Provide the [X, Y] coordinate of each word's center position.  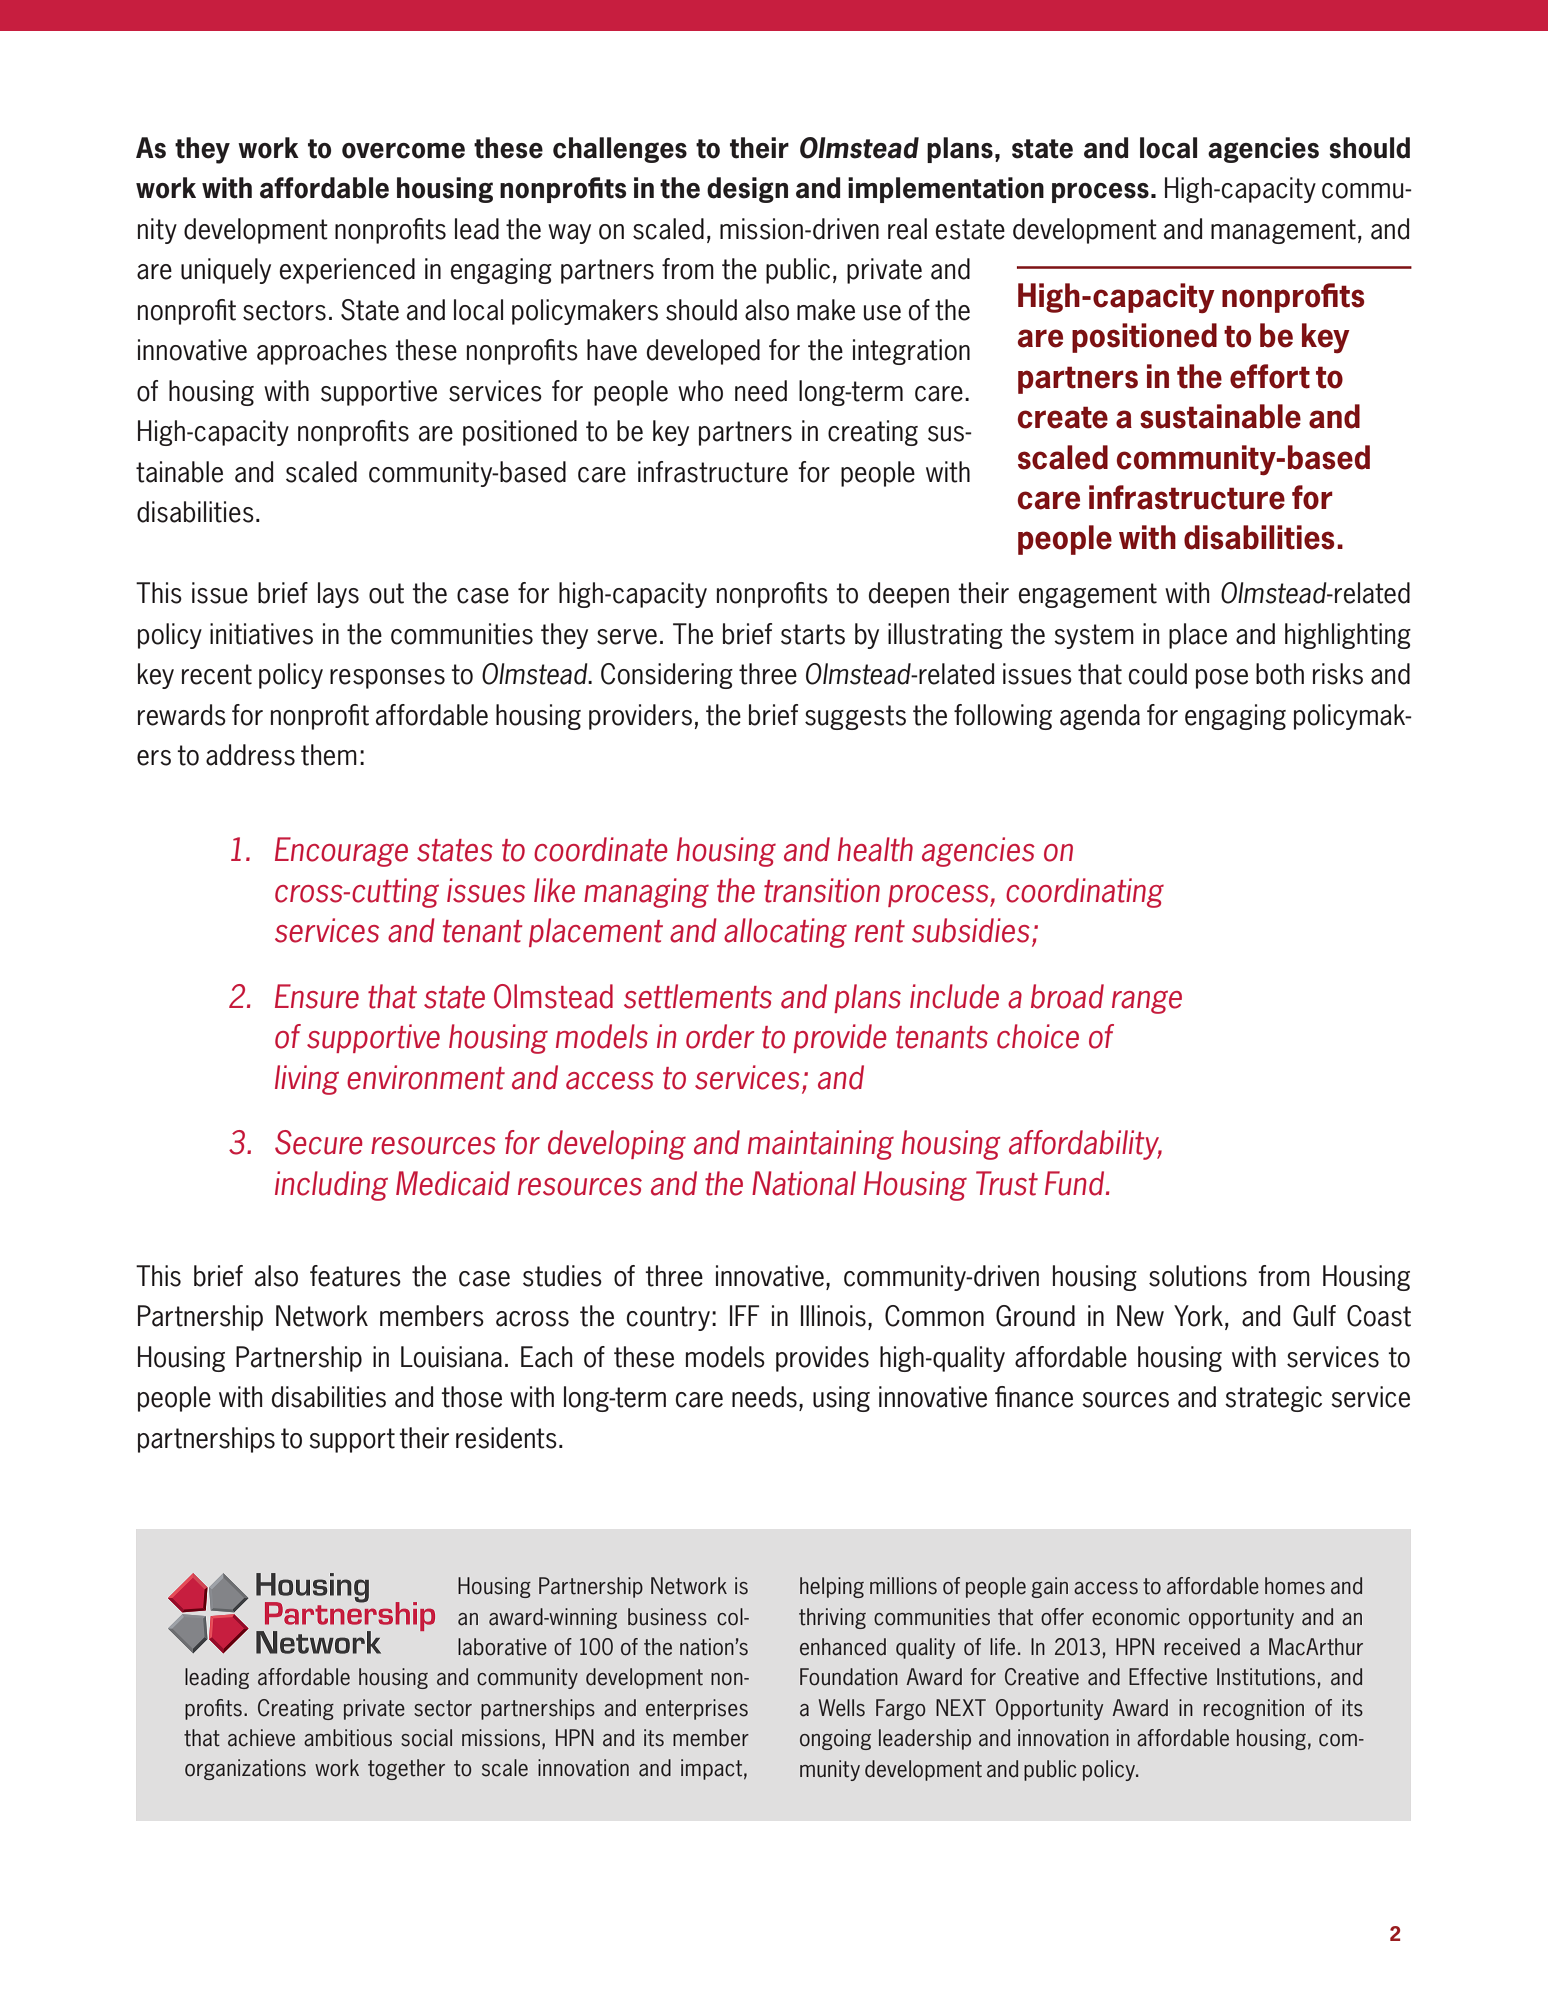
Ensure [317, 996]
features [355, 1276]
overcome [403, 151]
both [1280, 674]
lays [338, 595]
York [1198, 1316]
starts [813, 634]
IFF [744, 1315]
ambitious [348, 1738]
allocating [785, 933]
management [1283, 231]
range [1147, 1002]
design [747, 190]
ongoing [835, 1739]
